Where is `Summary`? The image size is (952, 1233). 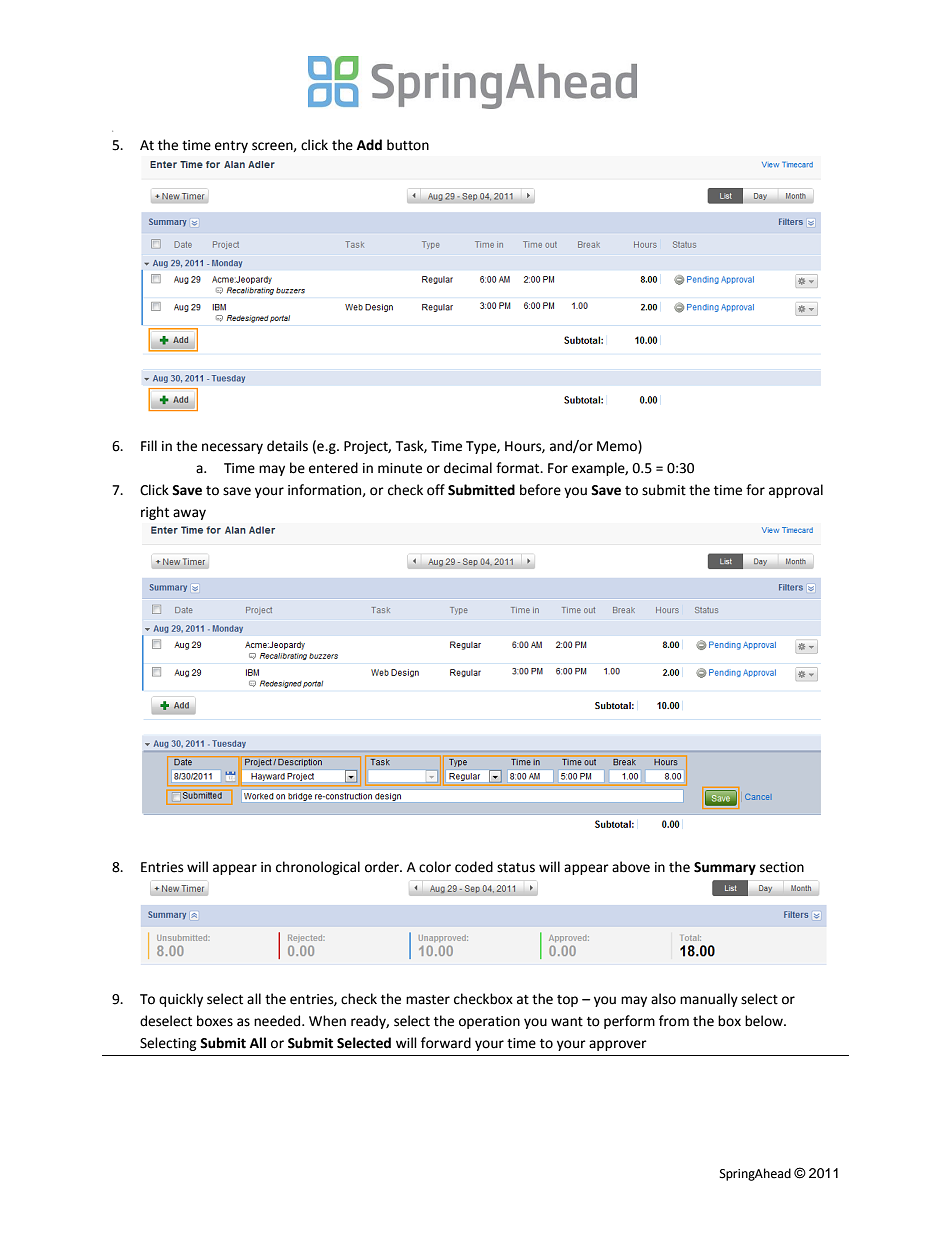 Summary is located at coordinates (725, 868).
